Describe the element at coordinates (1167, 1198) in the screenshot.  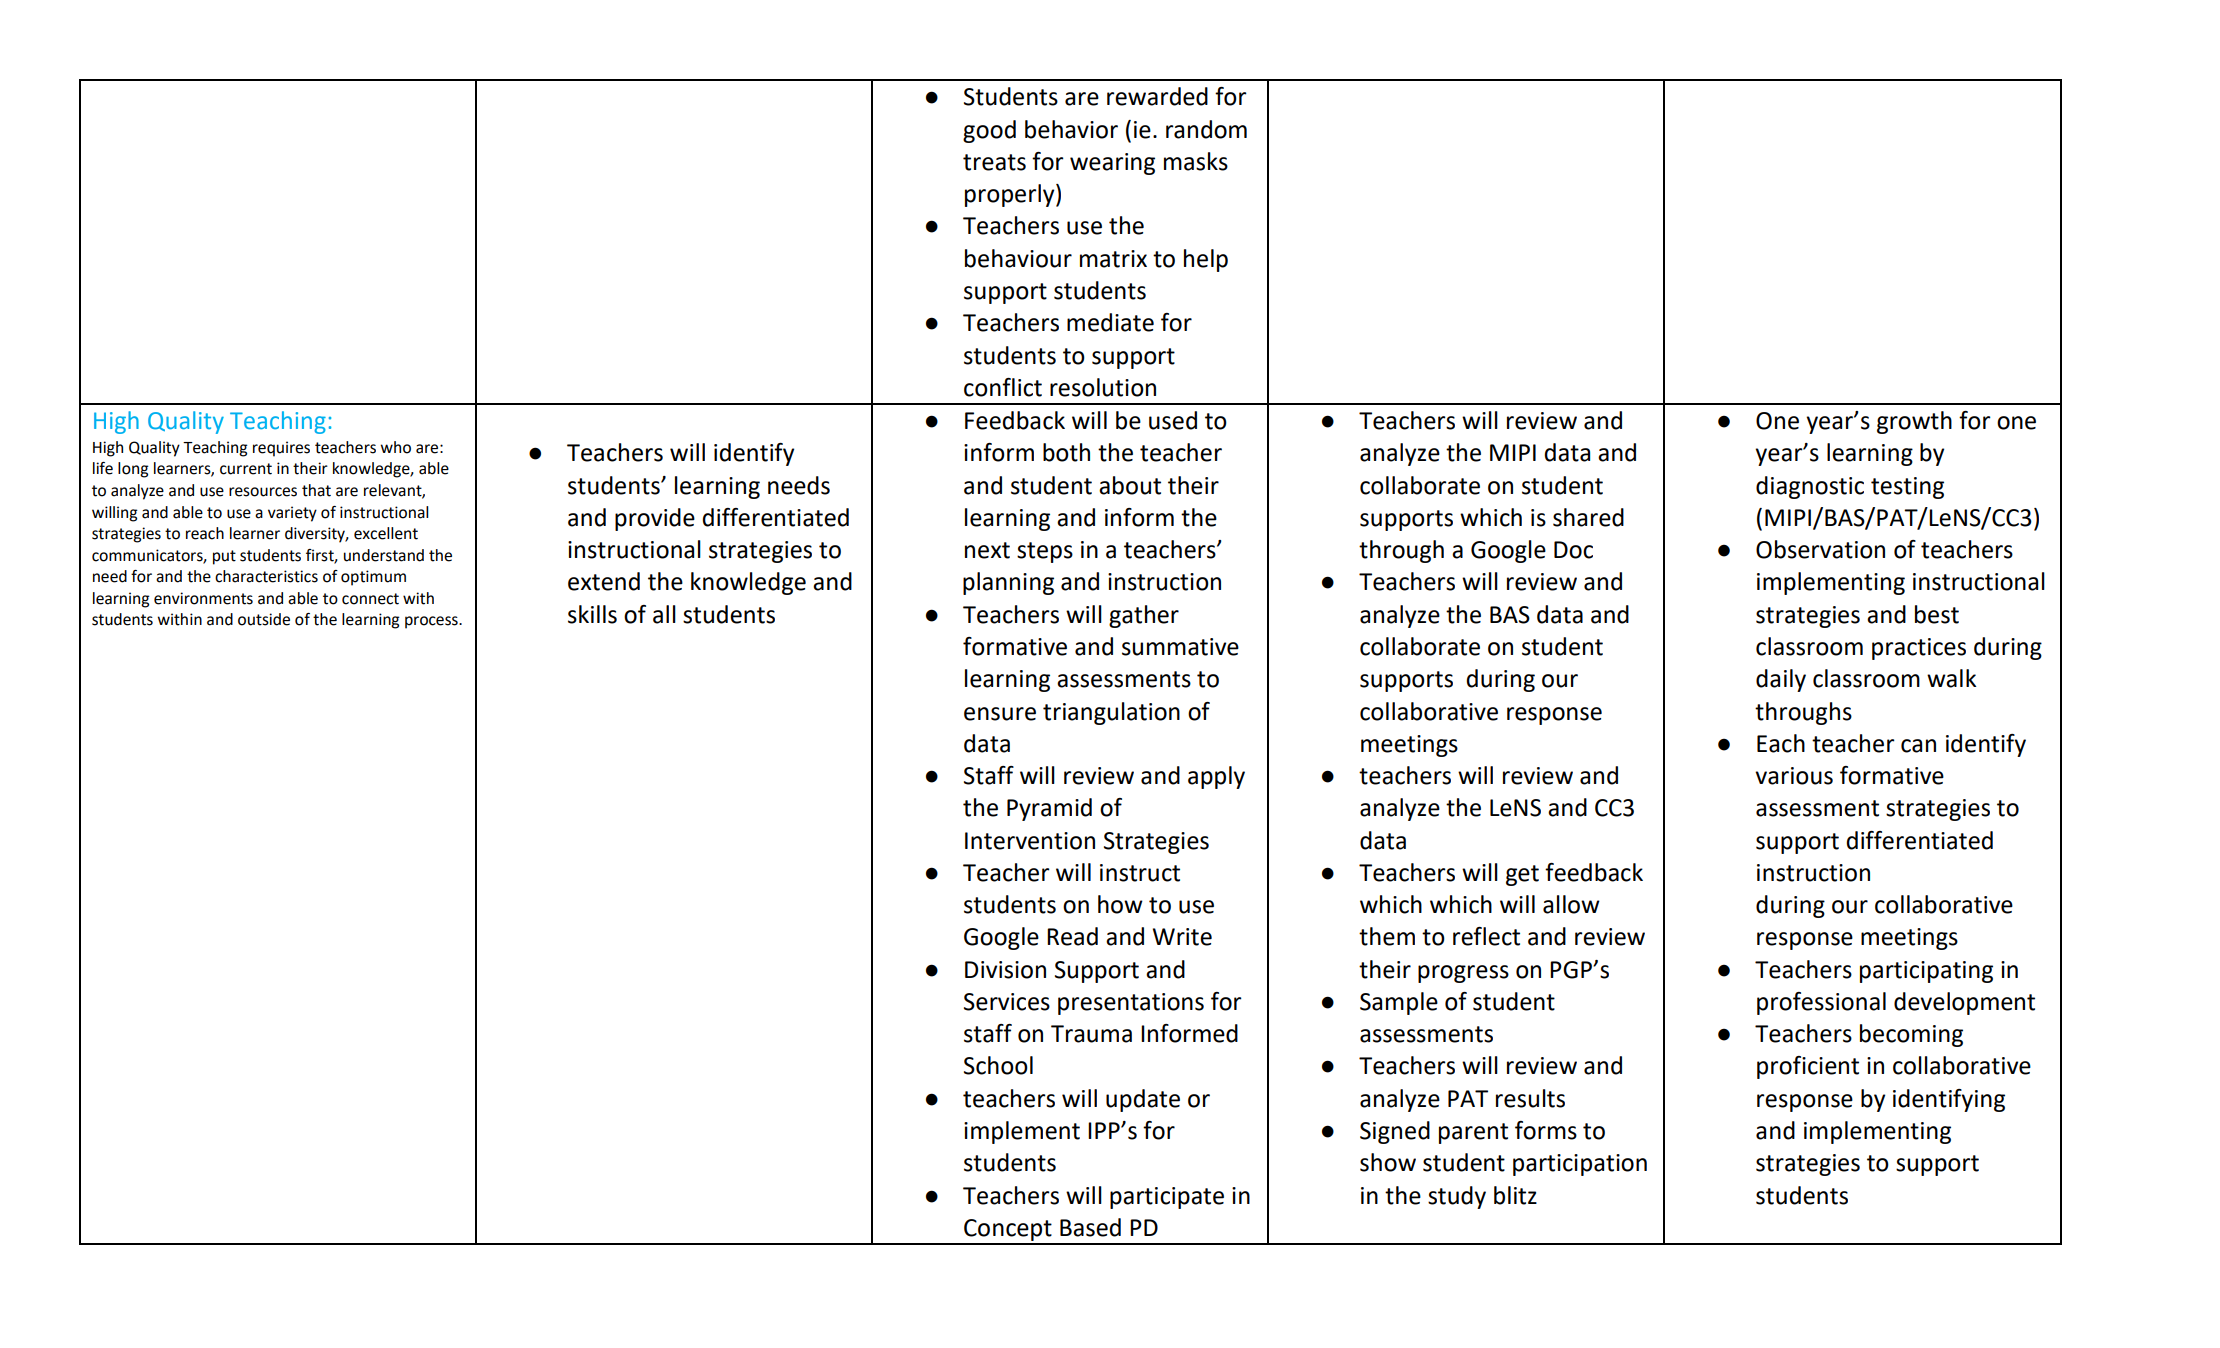
I see `participate` at that location.
